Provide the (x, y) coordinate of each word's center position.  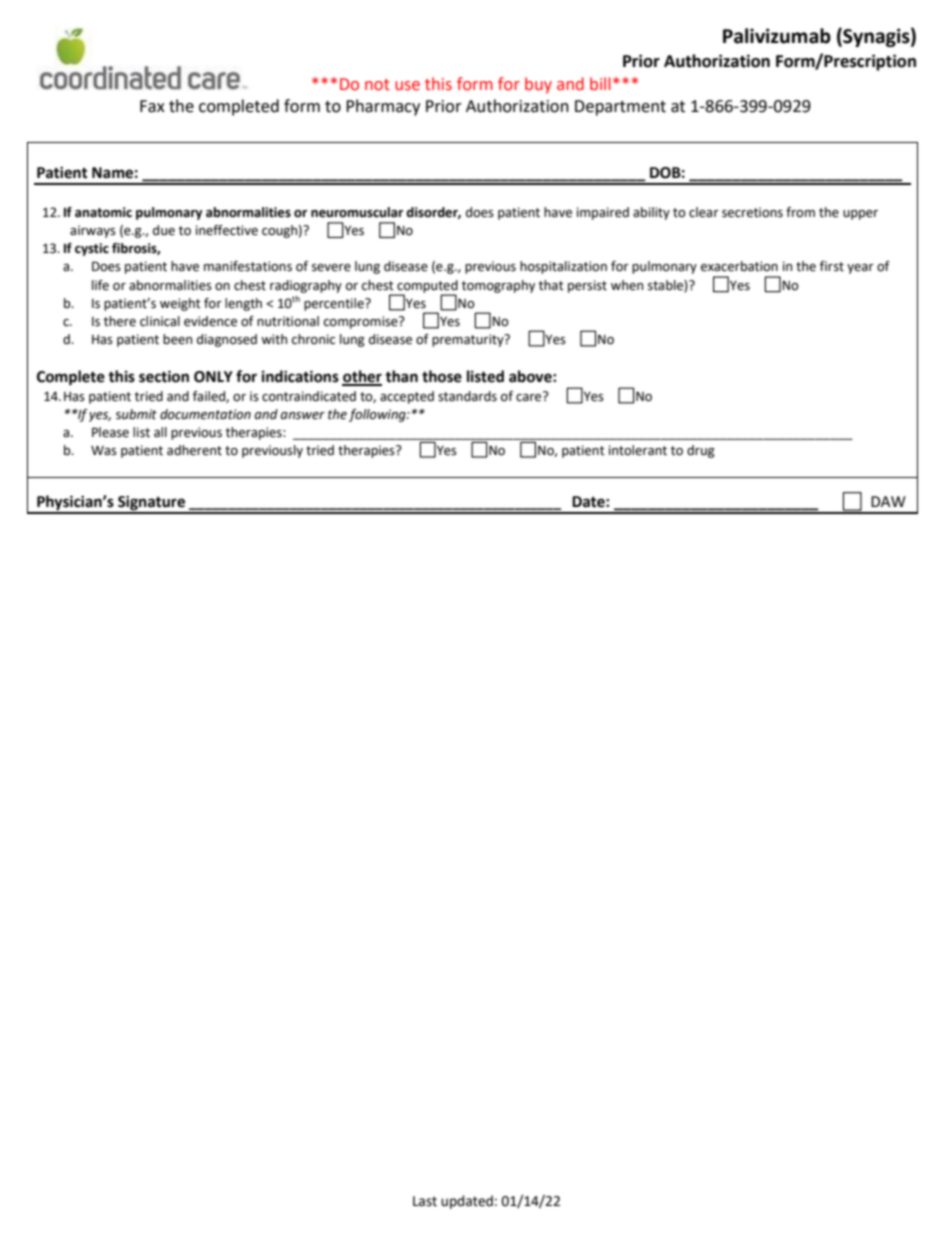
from (800, 212)
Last (425, 1201)
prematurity (469, 340)
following (378, 415)
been (177, 339)
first (832, 266)
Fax (152, 106)
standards (467, 396)
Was (104, 451)
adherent (194, 450)
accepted (407, 397)
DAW (888, 501)
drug (701, 451)
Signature (151, 504)
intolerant (638, 450)
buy (538, 85)
